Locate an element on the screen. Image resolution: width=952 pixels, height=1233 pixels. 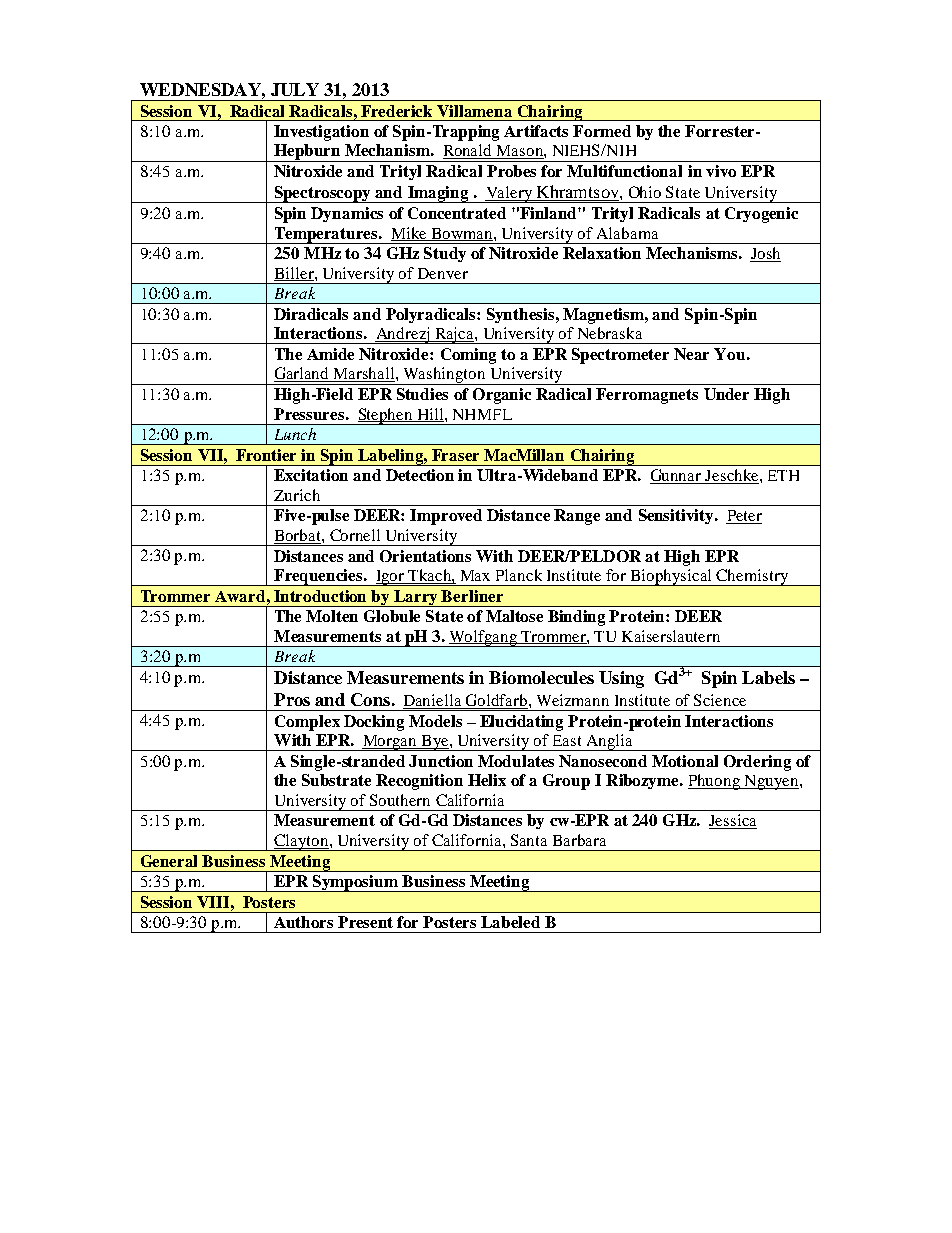
Molten is located at coordinates (332, 616).
